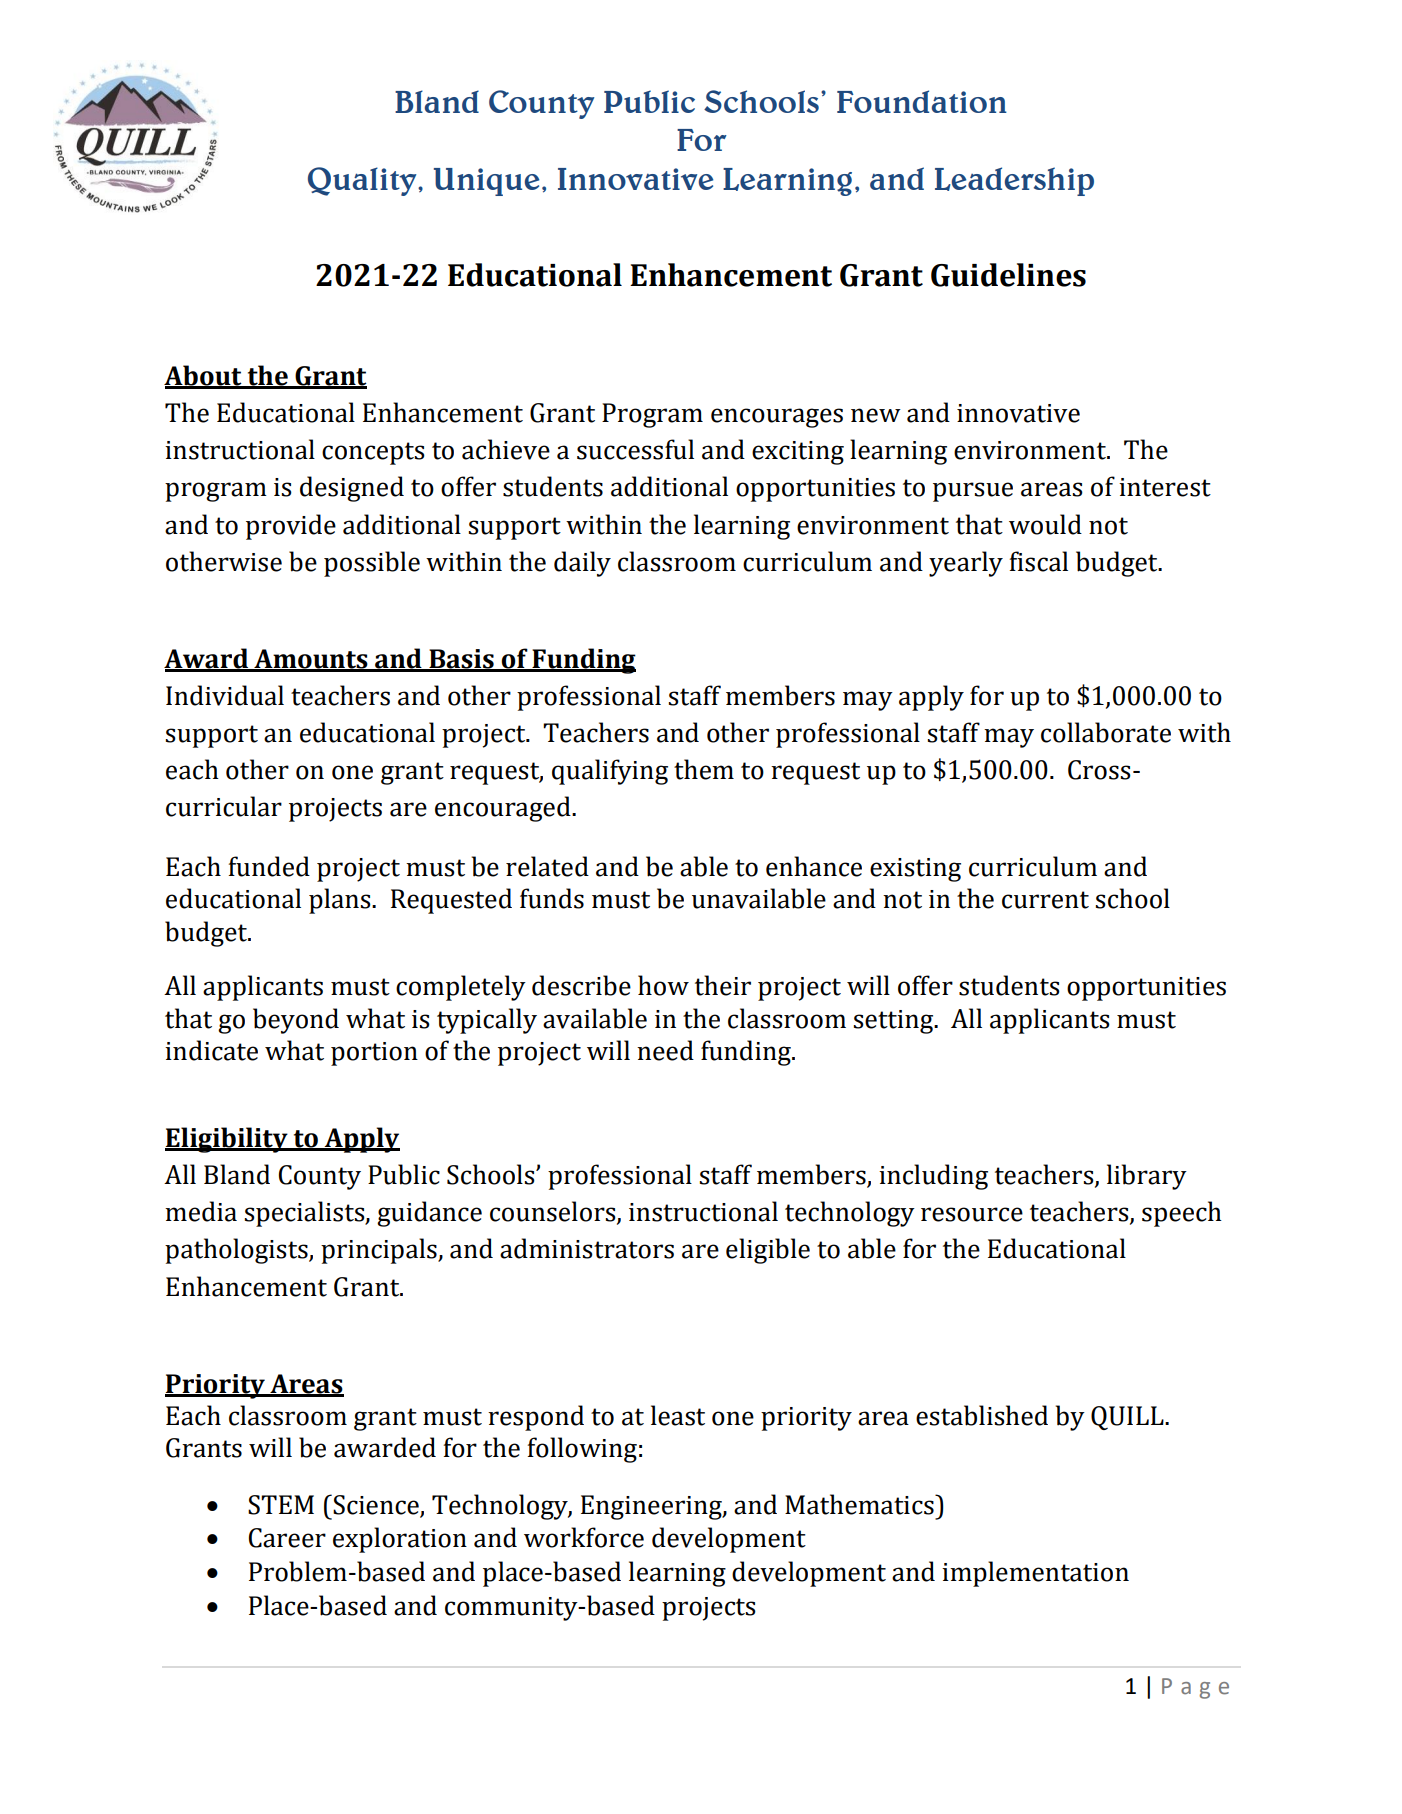 The image size is (1402, 1814). What do you see at coordinates (372, 564) in the document?
I see `possible` at bounding box center [372, 564].
